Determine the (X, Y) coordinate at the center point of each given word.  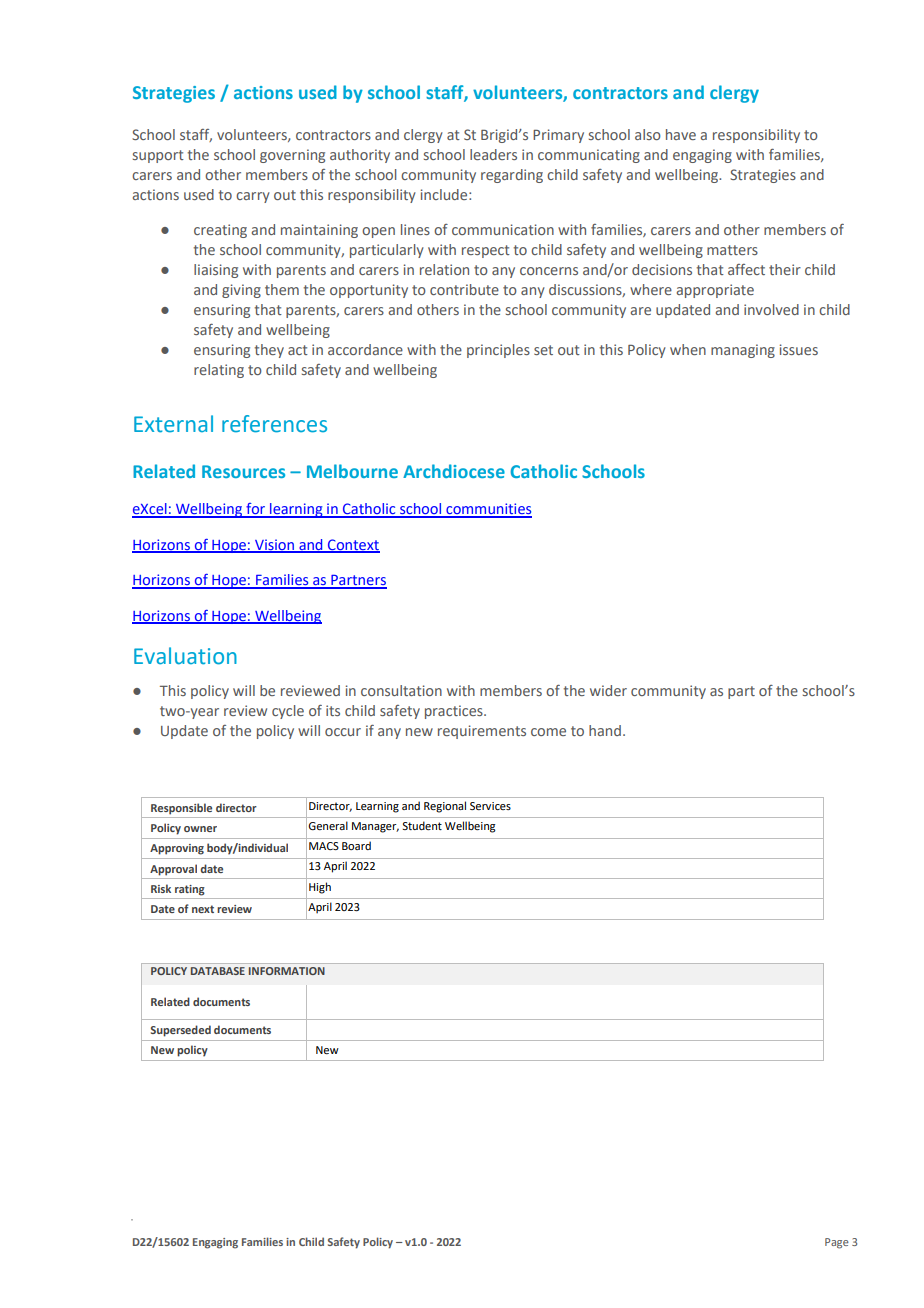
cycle (288, 712)
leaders (493, 154)
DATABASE (218, 971)
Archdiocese (454, 471)
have (681, 134)
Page (837, 1243)
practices (455, 712)
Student (422, 825)
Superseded (181, 1031)
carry (253, 197)
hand (605, 730)
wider (608, 690)
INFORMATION (287, 971)
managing (743, 351)
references (274, 424)
